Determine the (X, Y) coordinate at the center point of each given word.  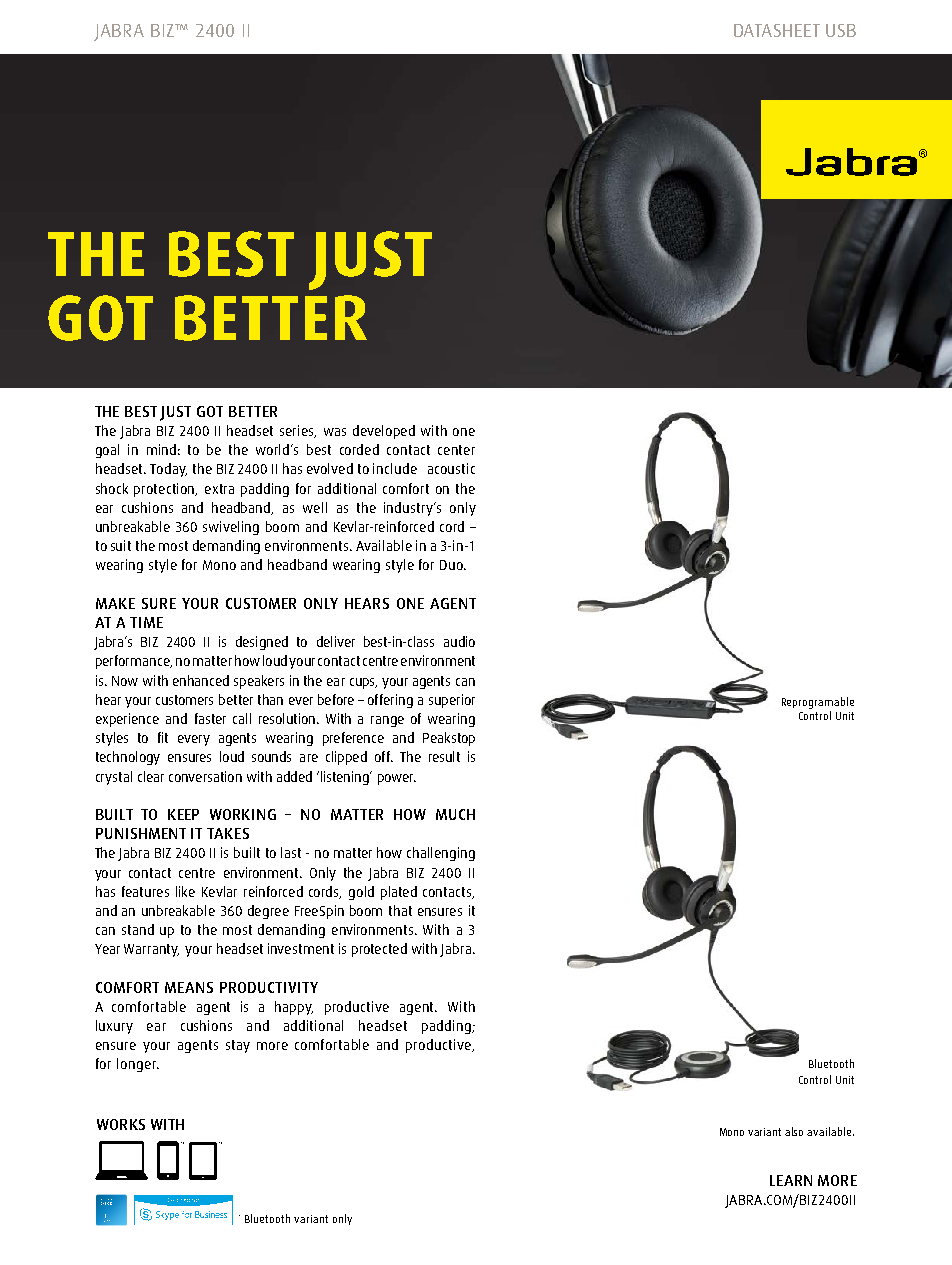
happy (294, 1008)
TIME (146, 622)
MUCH (455, 814)
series (298, 431)
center (456, 450)
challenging (441, 854)
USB (841, 30)
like (185, 891)
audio (459, 641)
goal (107, 451)
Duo (452, 565)
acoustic (451, 468)
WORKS (121, 1124)
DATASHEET (777, 30)
